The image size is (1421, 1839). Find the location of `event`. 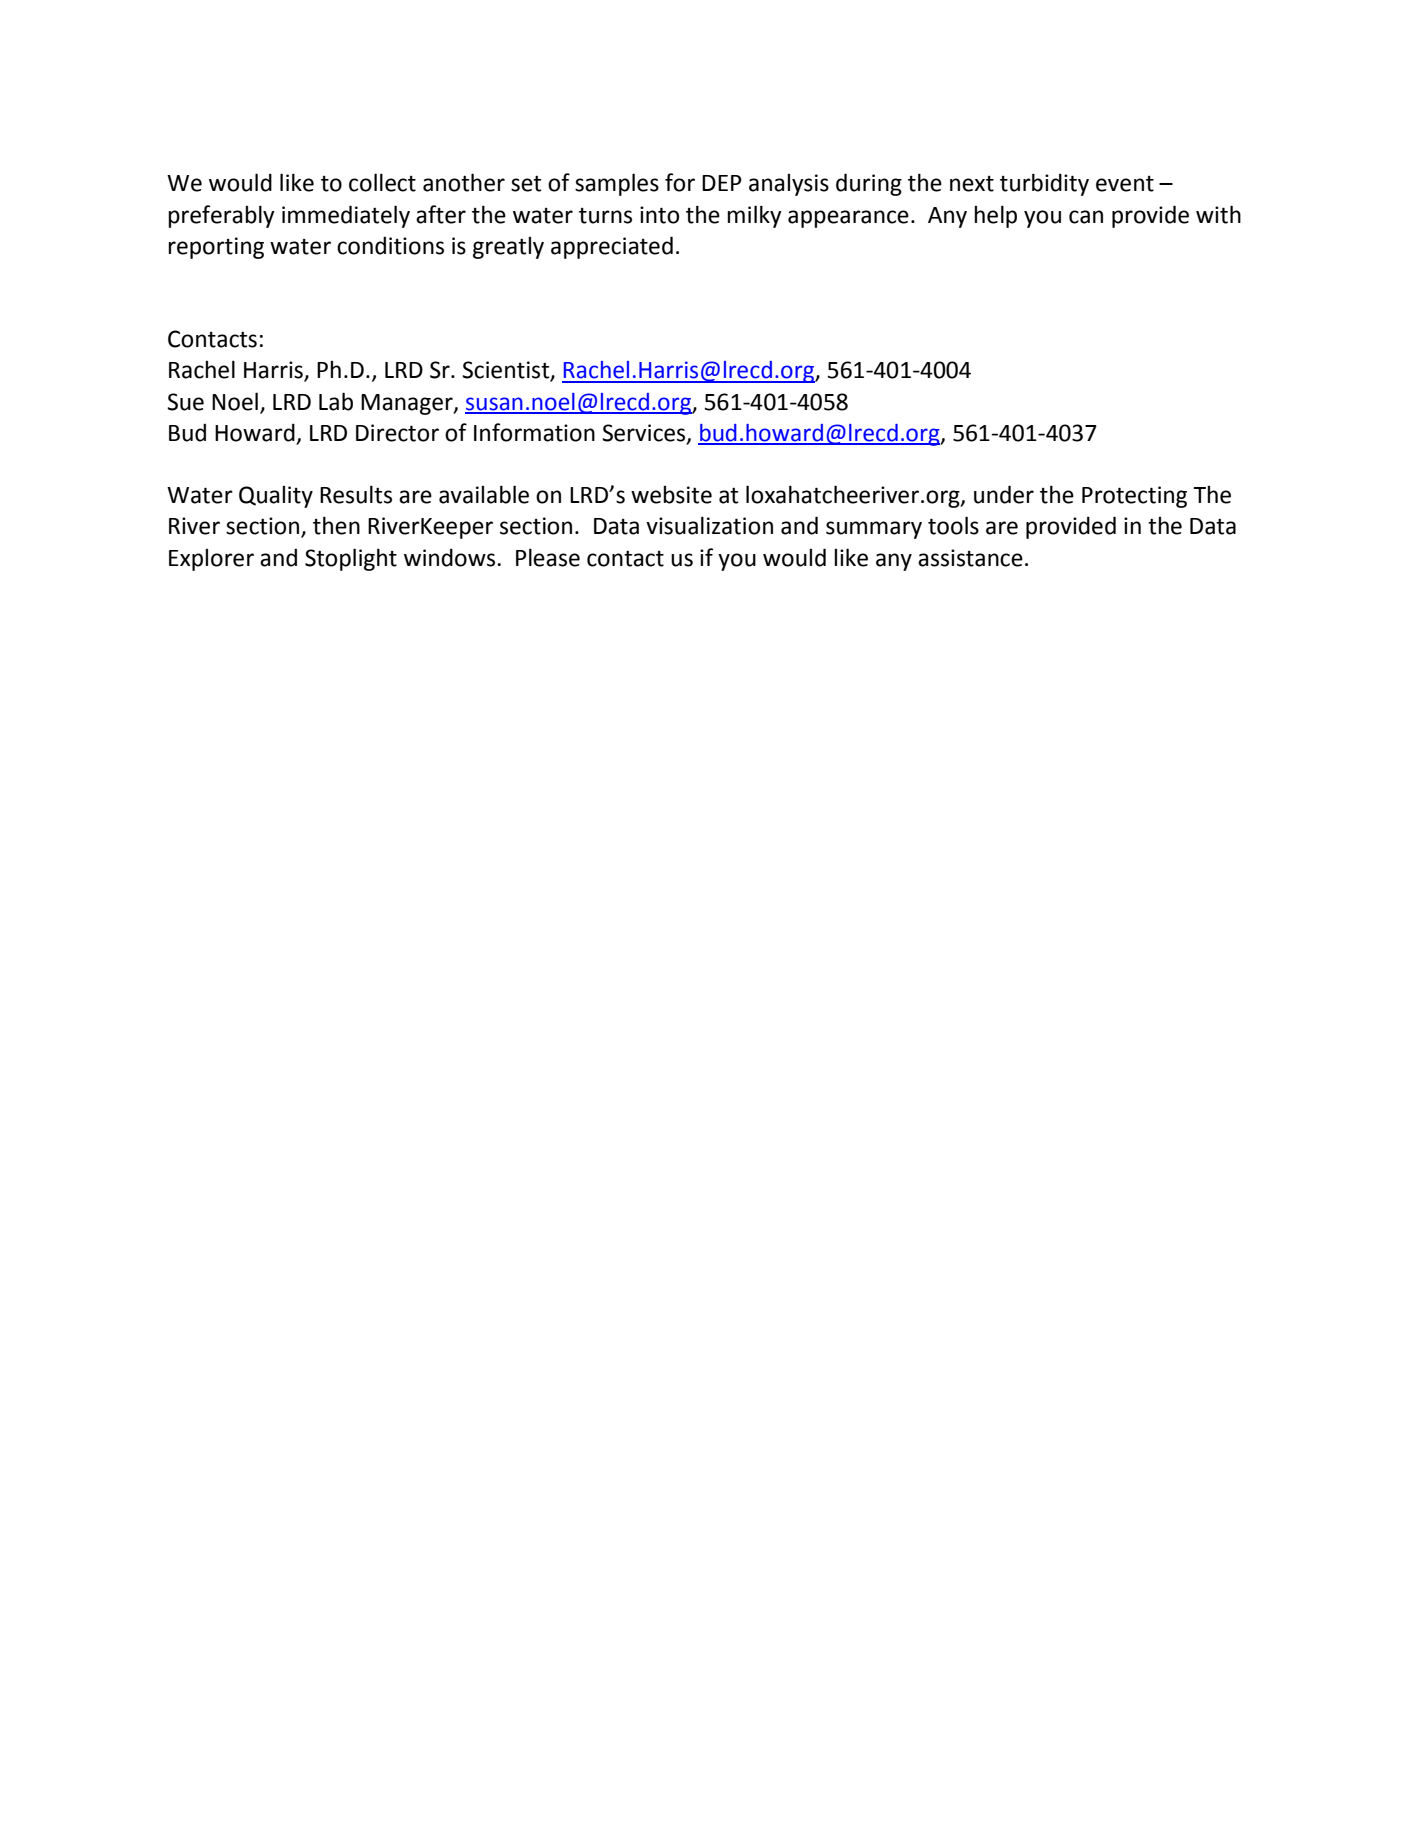

event is located at coordinates (1125, 184).
